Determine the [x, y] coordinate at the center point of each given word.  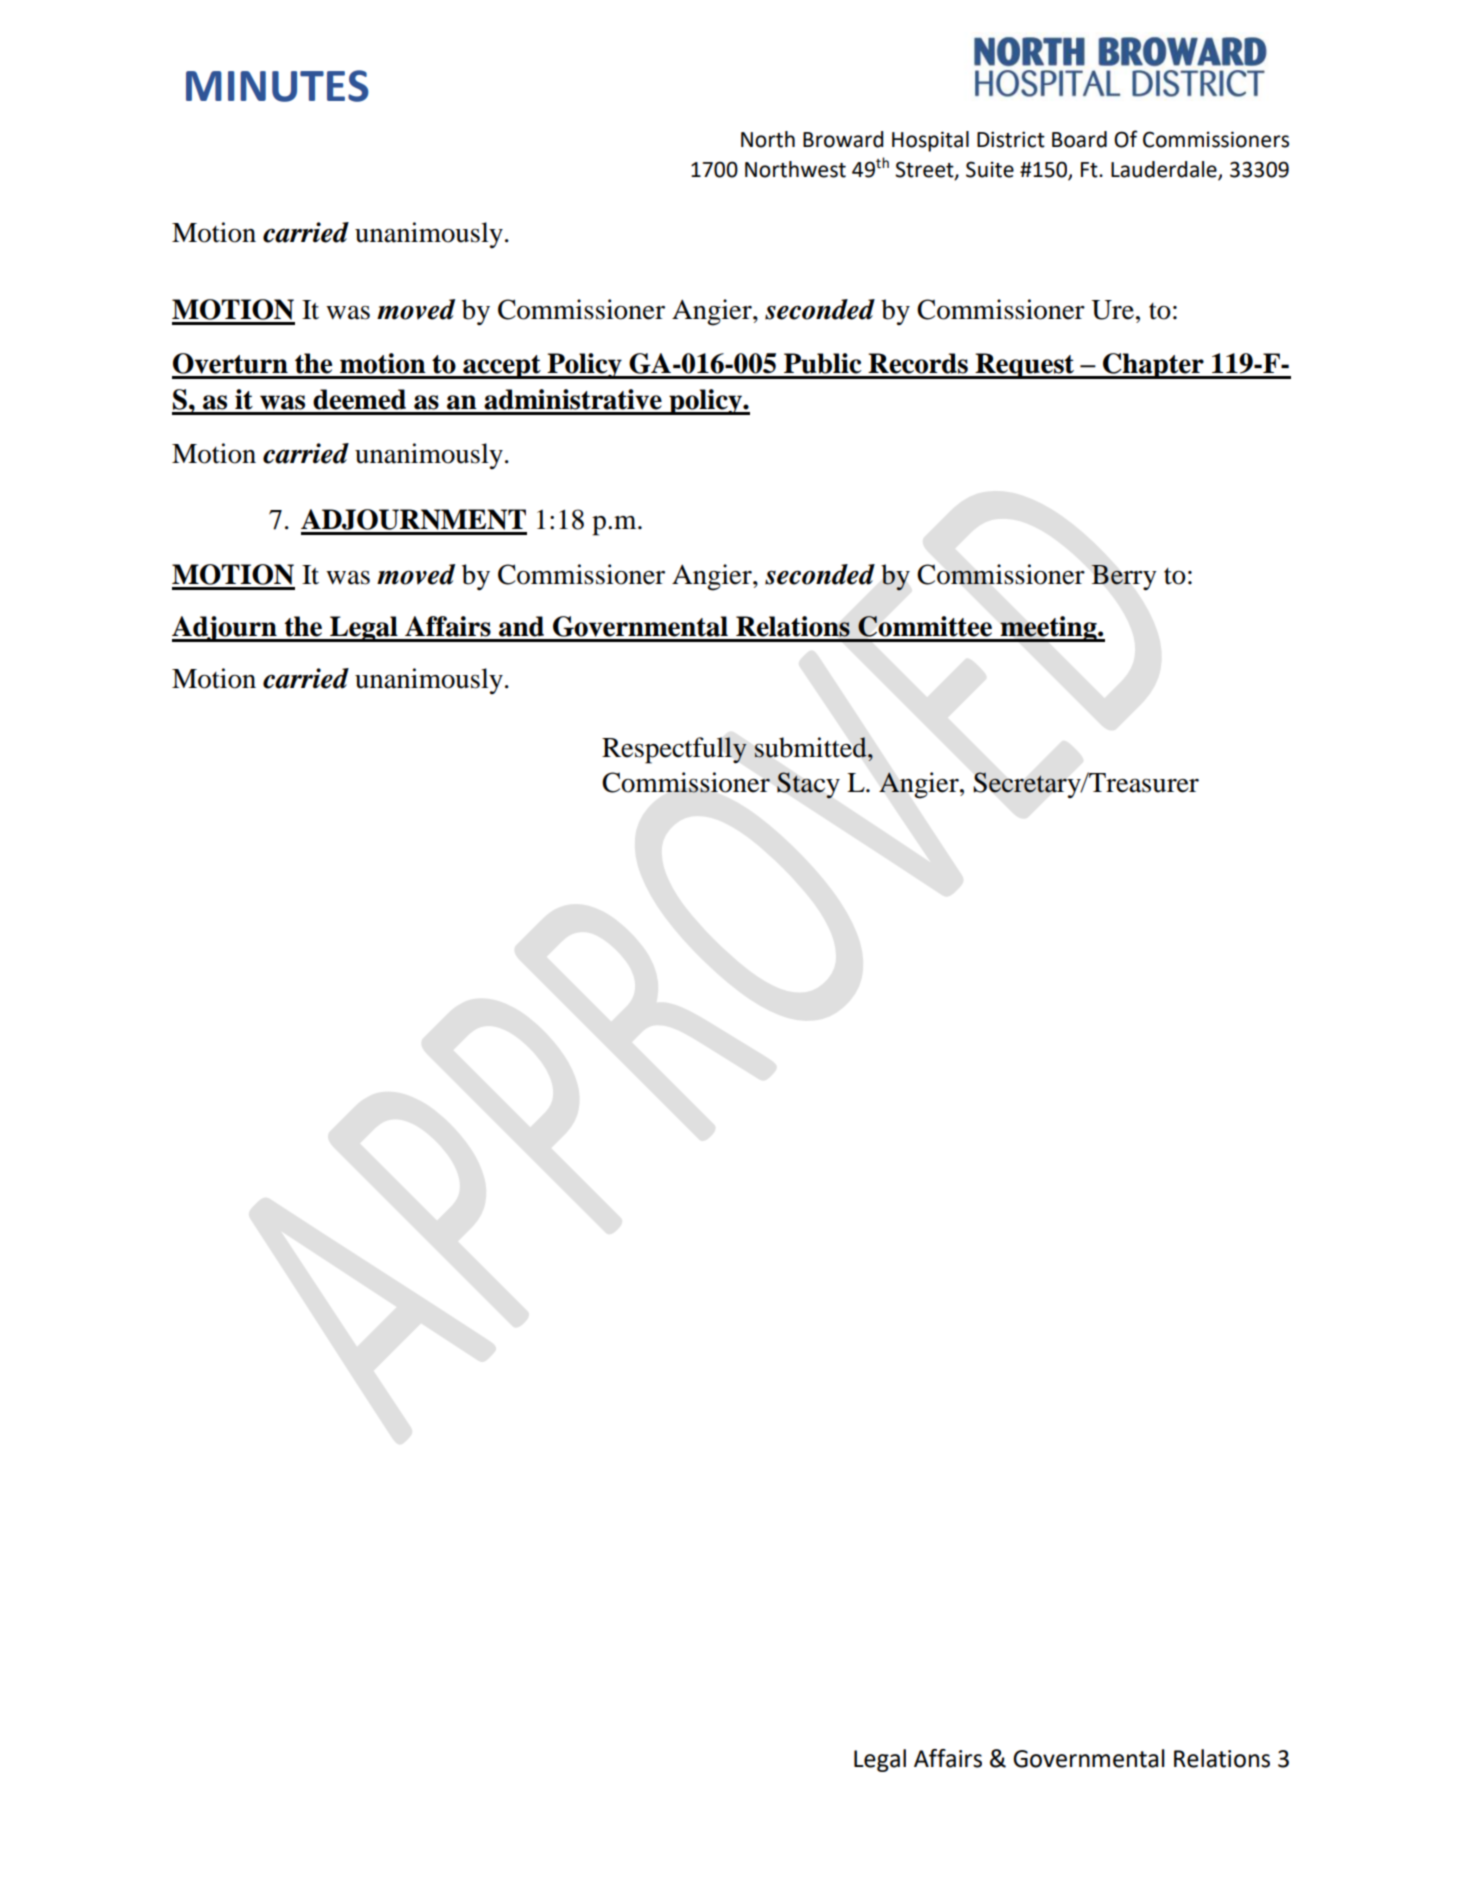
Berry [1124, 578]
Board [1079, 139]
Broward [843, 139]
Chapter [1153, 366]
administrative [573, 399]
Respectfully [674, 750]
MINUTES [277, 86]
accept [502, 367]
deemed [359, 399]
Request [1025, 366]
